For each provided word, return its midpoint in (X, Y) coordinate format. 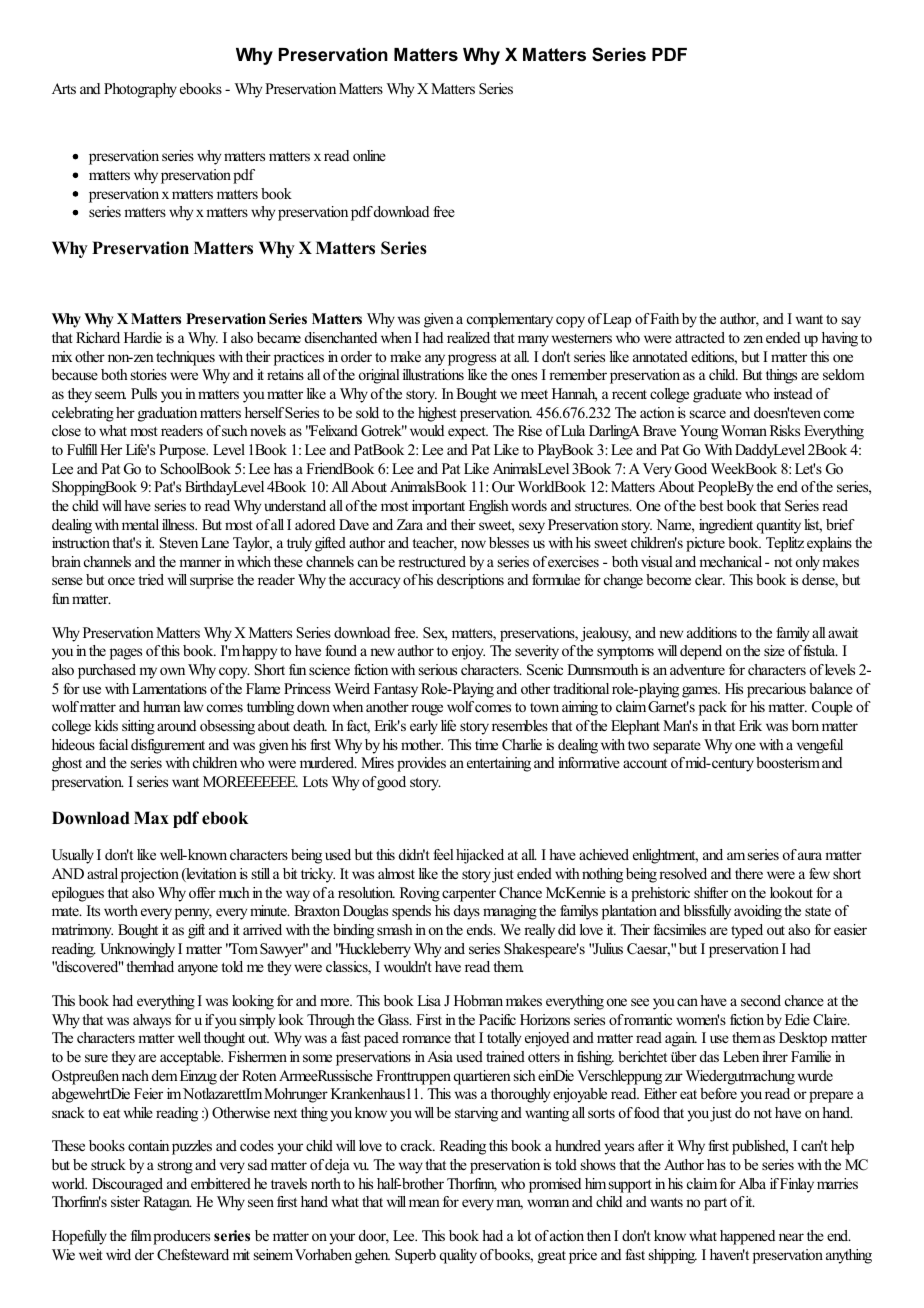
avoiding (758, 912)
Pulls (144, 393)
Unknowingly (137, 950)
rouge (427, 710)
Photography (140, 90)
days (467, 912)
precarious (776, 690)
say (851, 322)
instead (793, 393)
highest (437, 414)
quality (458, 1256)
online (369, 155)
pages (126, 654)
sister (125, 1201)
